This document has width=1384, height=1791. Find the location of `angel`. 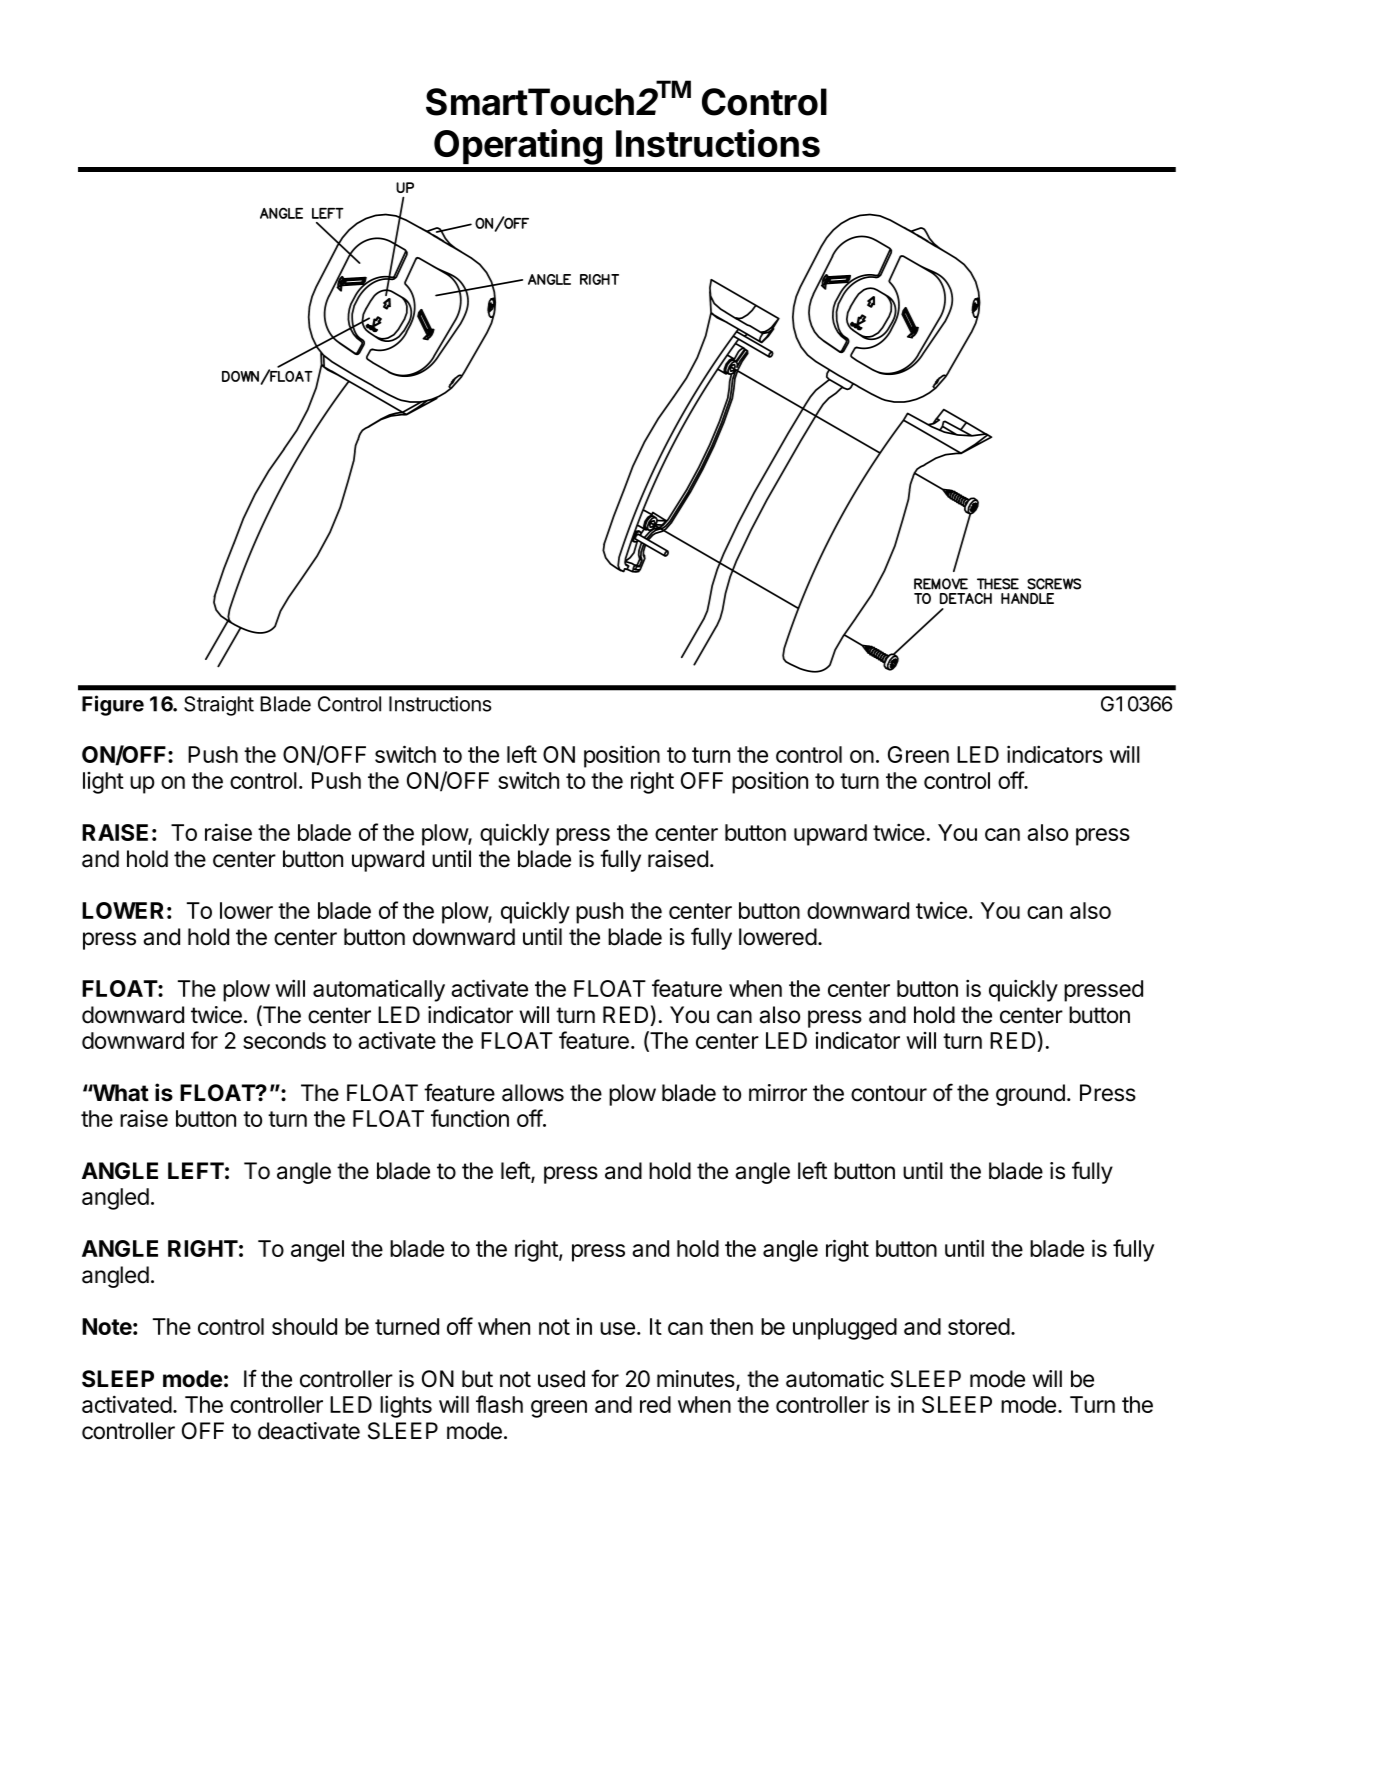

angel is located at coordinates (317, 1251).
